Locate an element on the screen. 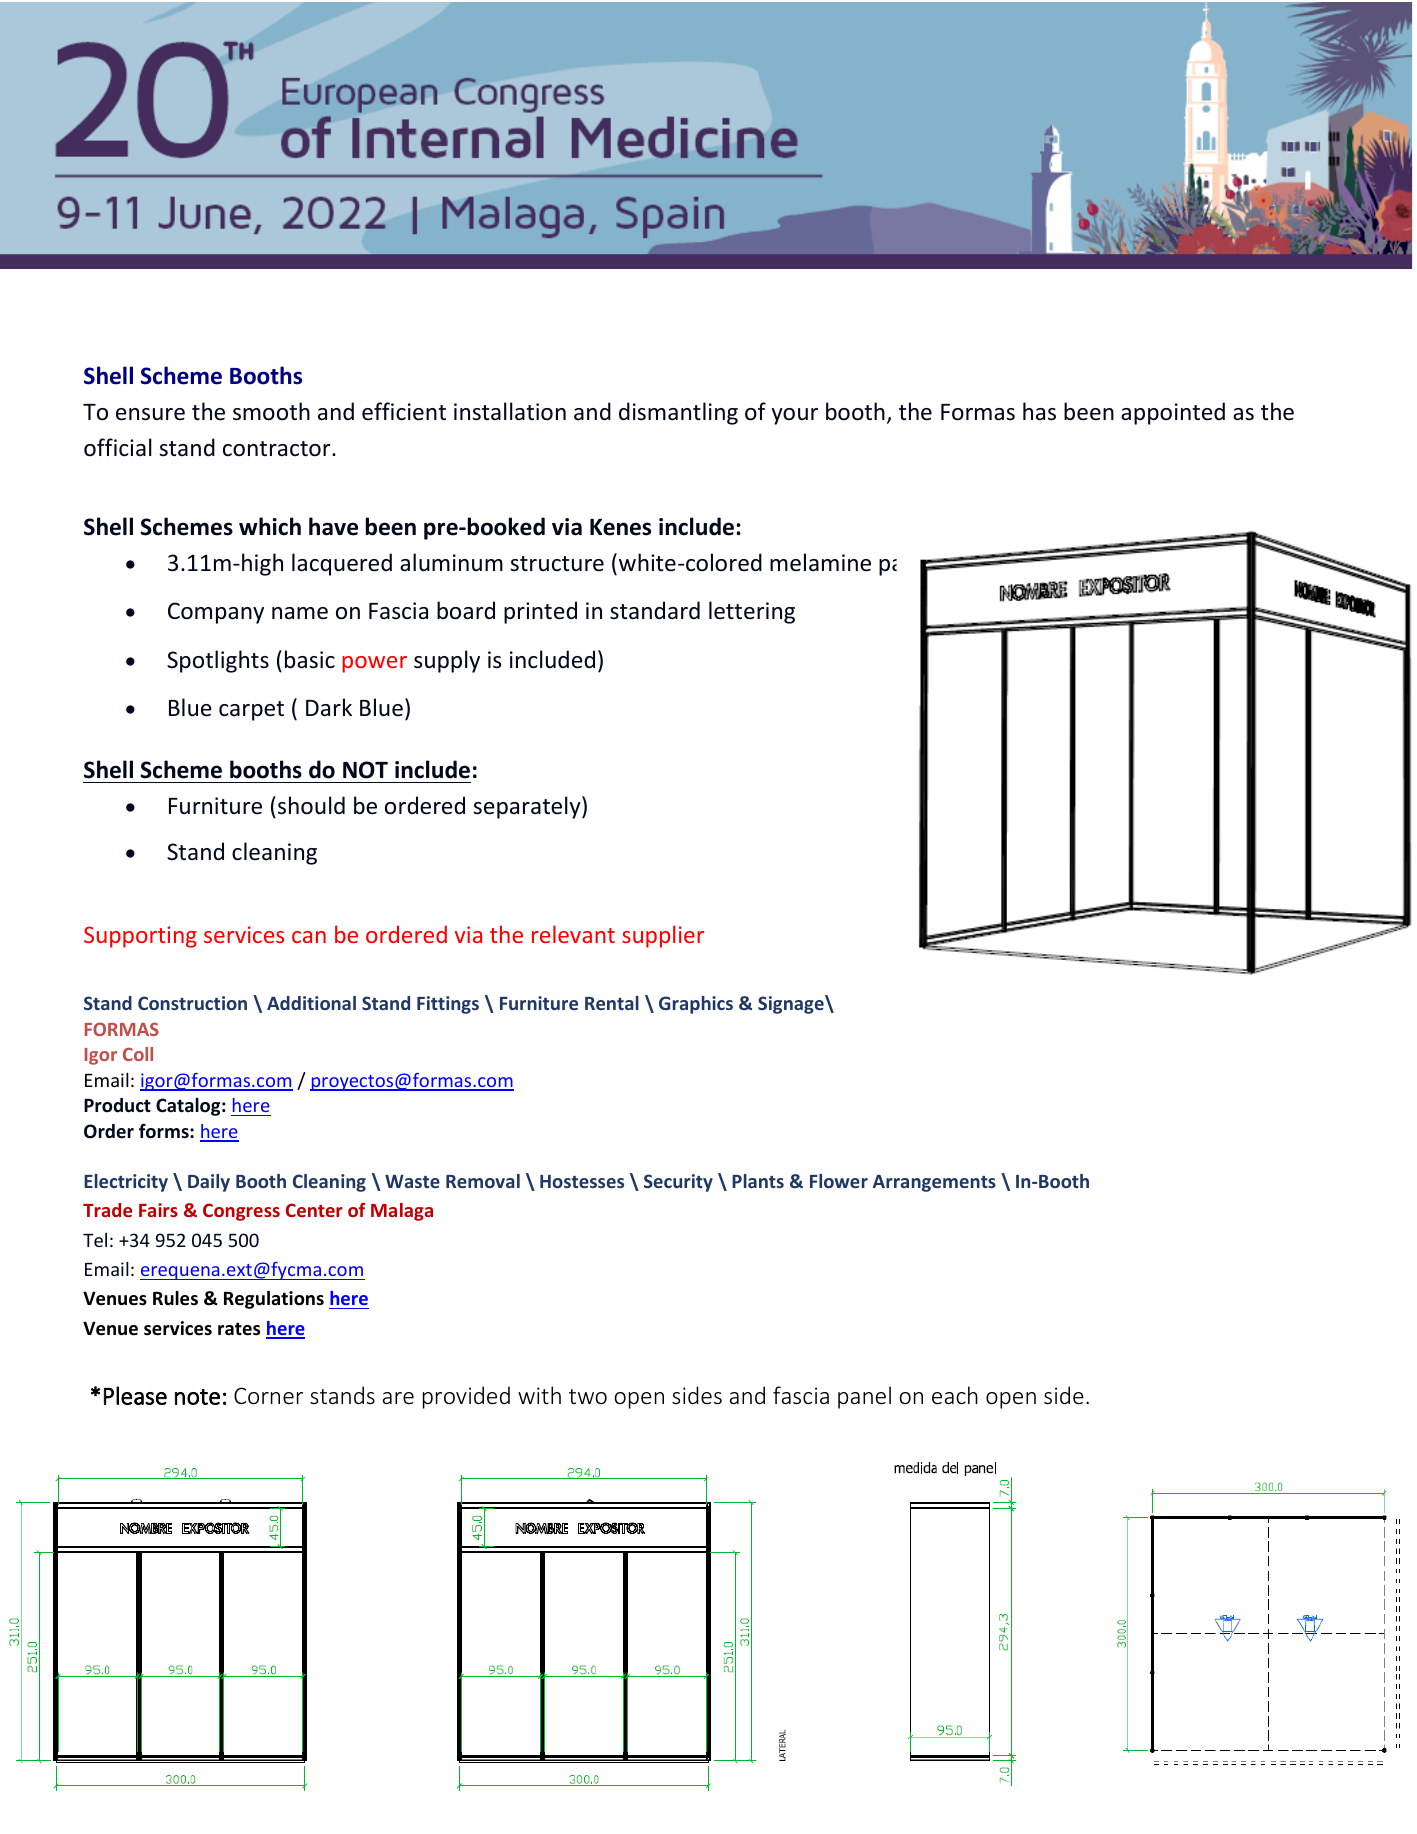  has is located at coordinates (1039, 411).
